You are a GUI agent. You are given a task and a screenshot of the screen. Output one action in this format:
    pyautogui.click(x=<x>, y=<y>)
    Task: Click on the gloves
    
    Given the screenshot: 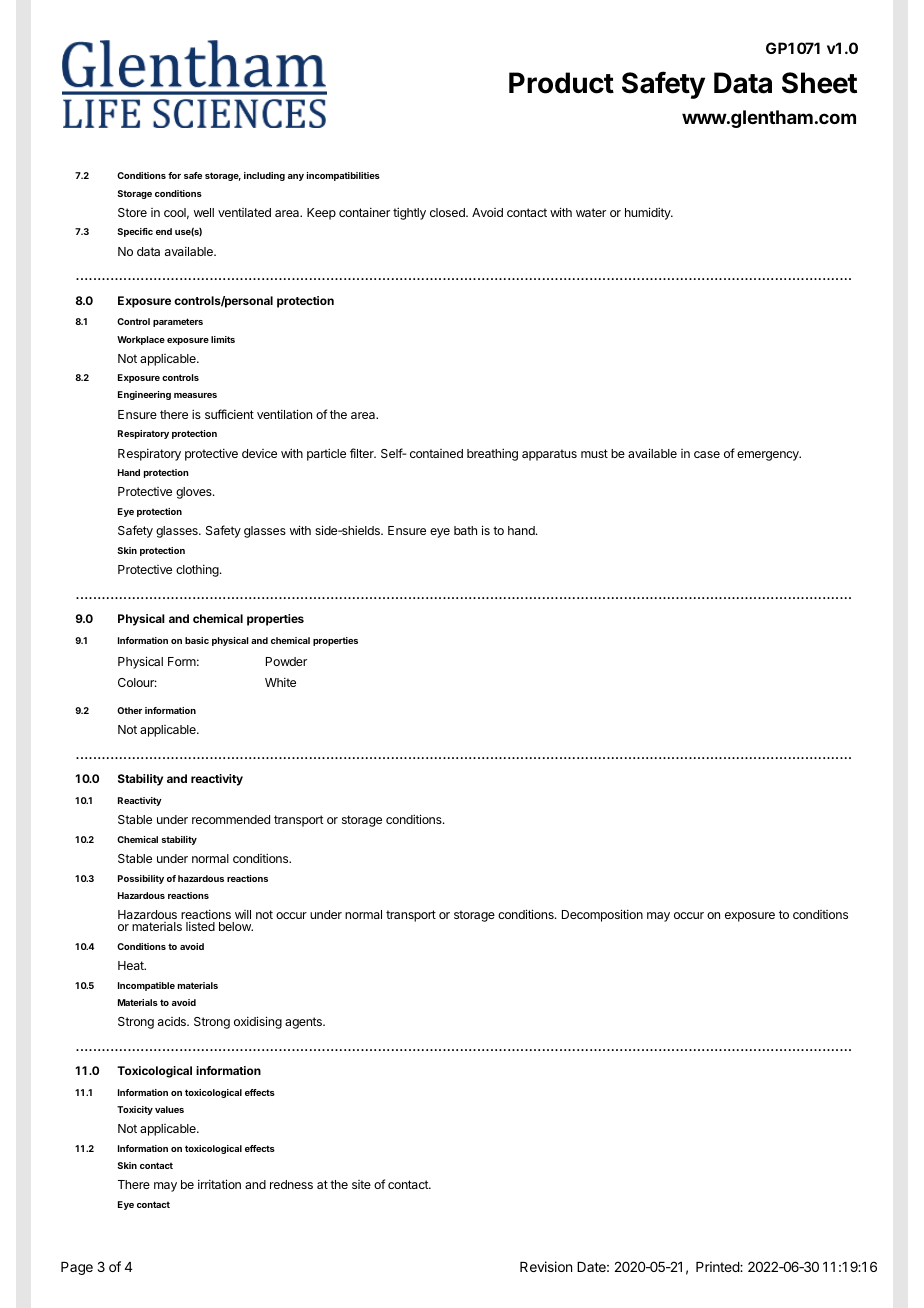 What is the action you would take?
    pyautogui.click(x=195, y=493)
